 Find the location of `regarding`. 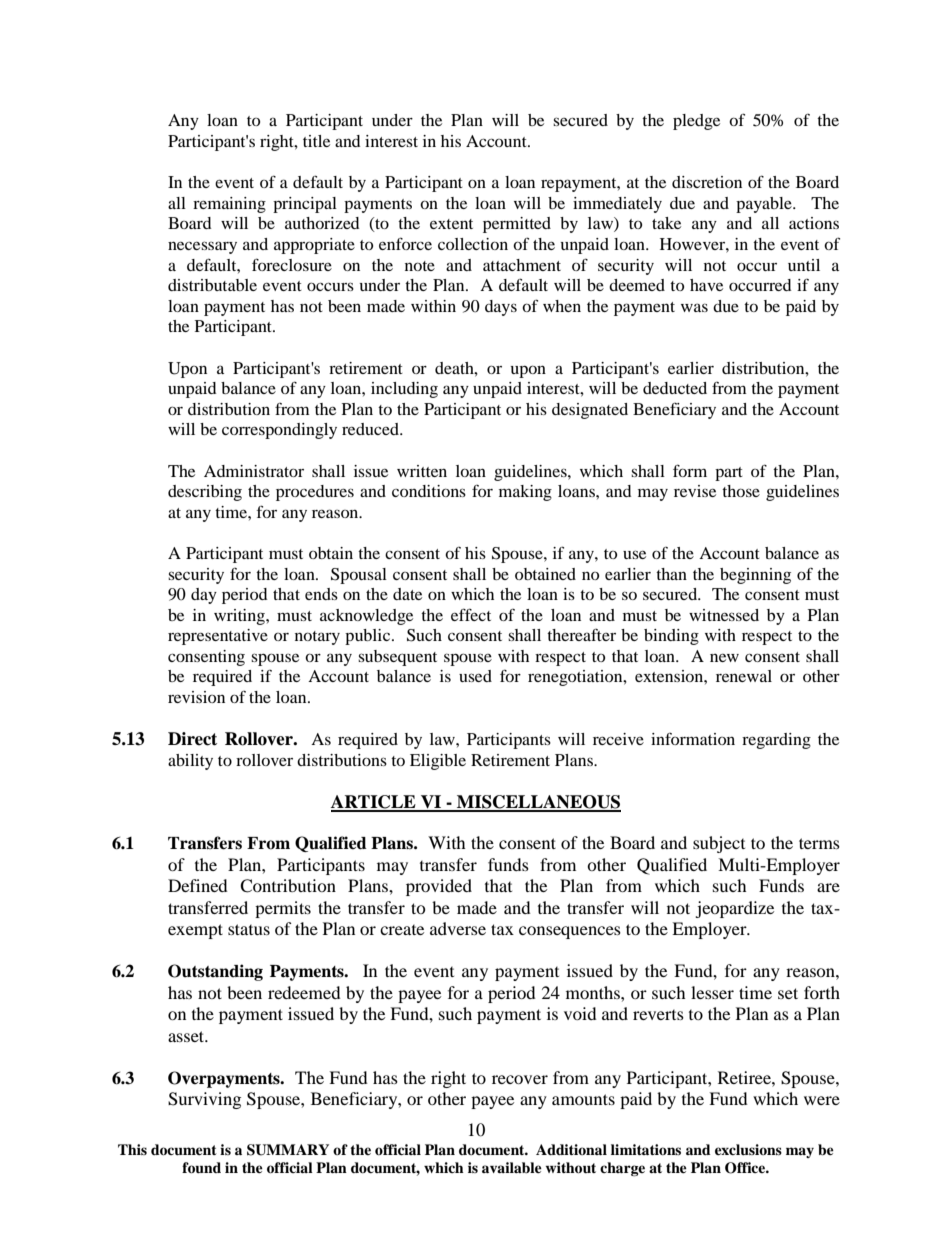

regarding is located at coordinates (776, 741).
